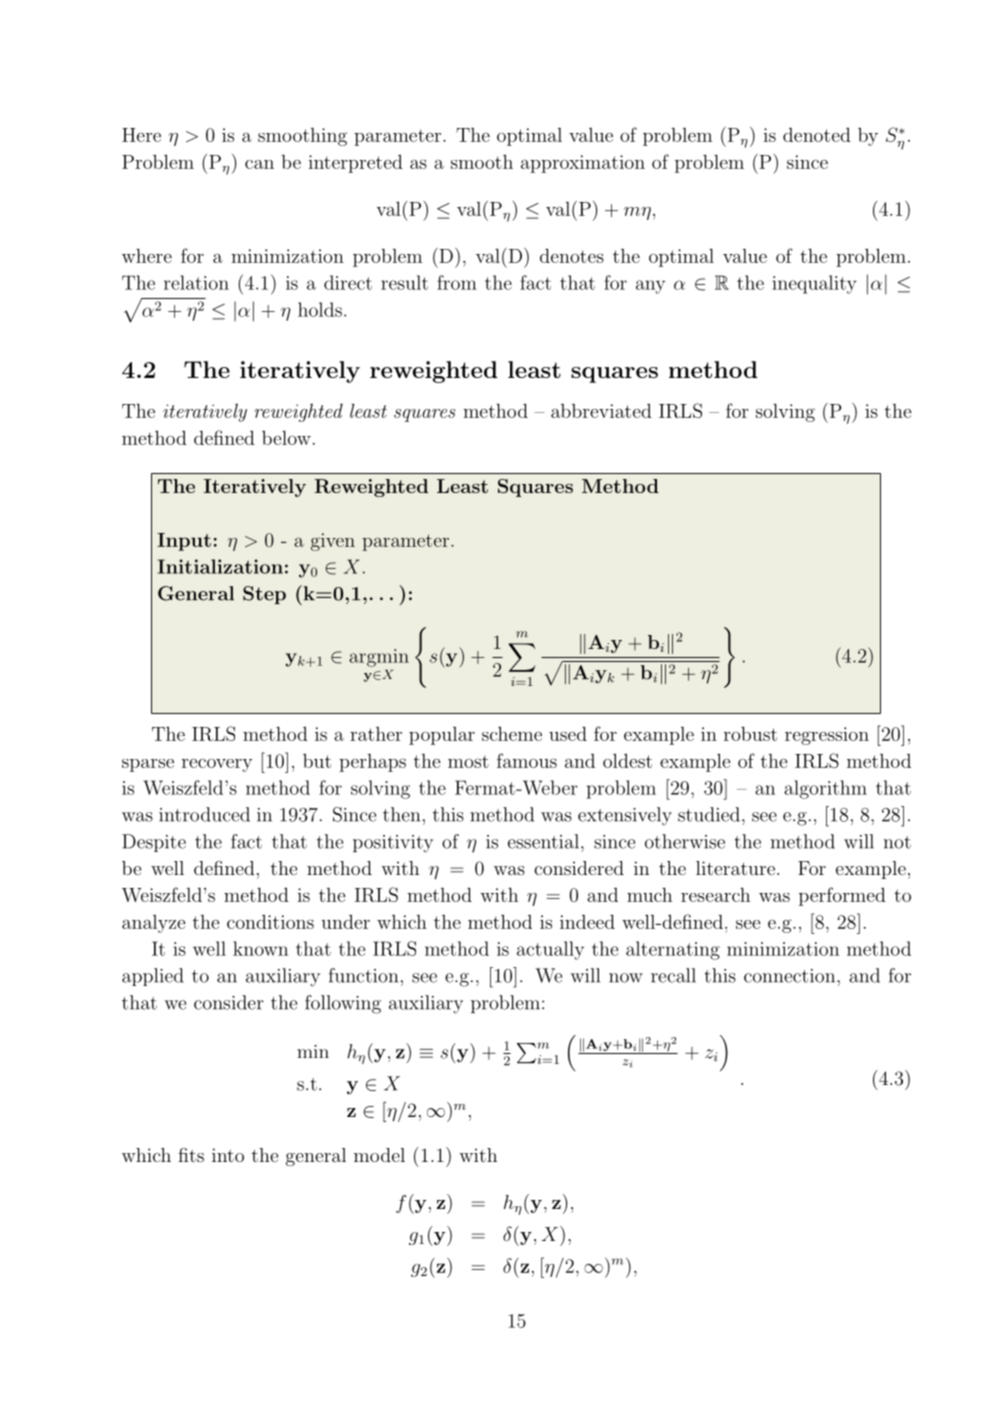 The height and width of the screenshot is (1422, 1005). What do you see at coordinates (583, 164) in the screenshot?
I see `approximation` at bounding box center [583, 164].
